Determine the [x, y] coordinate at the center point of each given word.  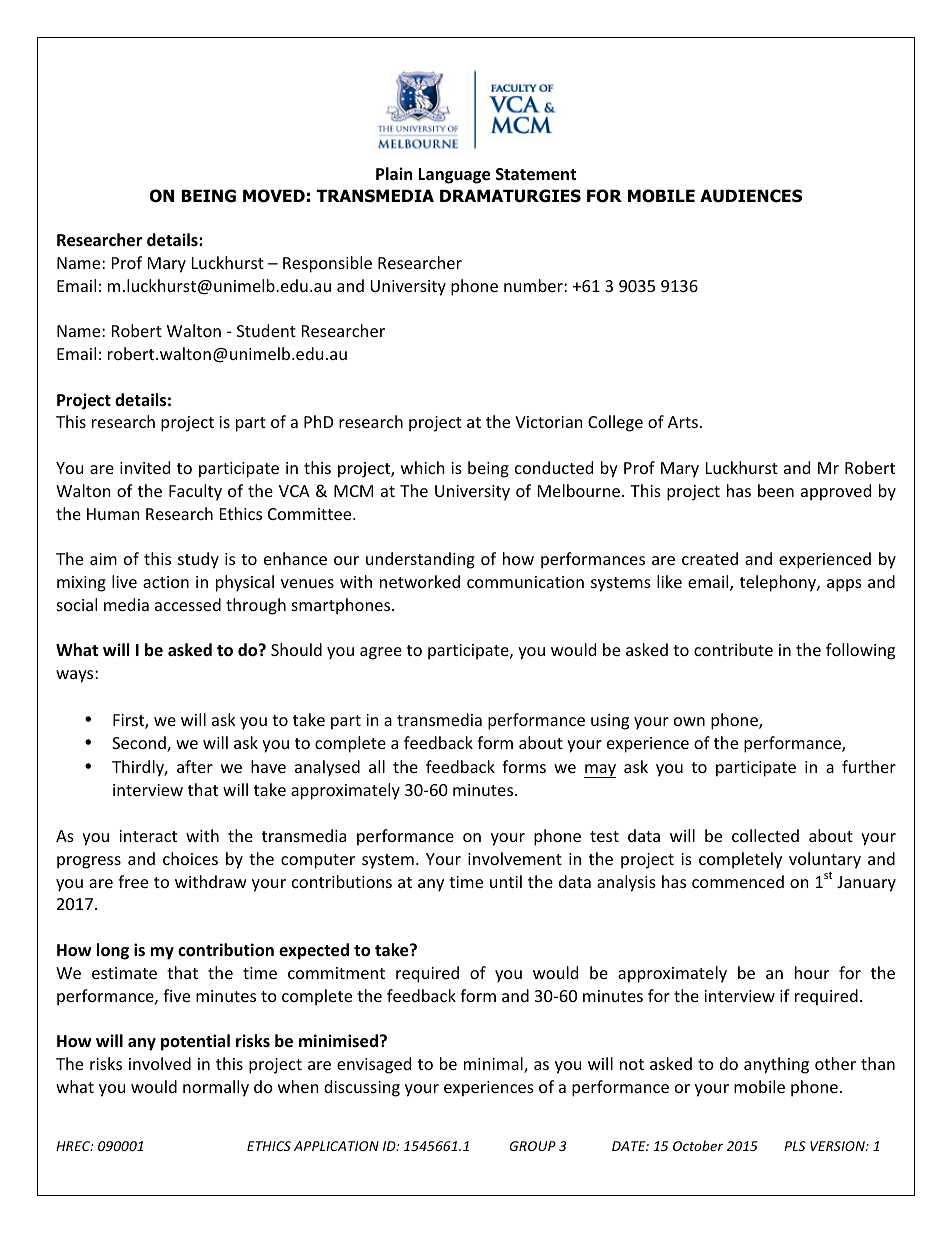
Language [454, 176]
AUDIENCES [751, 196]
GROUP [533, 1146]
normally [216, 1088]
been [776, 490]
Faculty [195, 492]
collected [765, 835]
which [423, 467]
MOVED [274, 196]
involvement [515, 858]
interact [148, 836]
